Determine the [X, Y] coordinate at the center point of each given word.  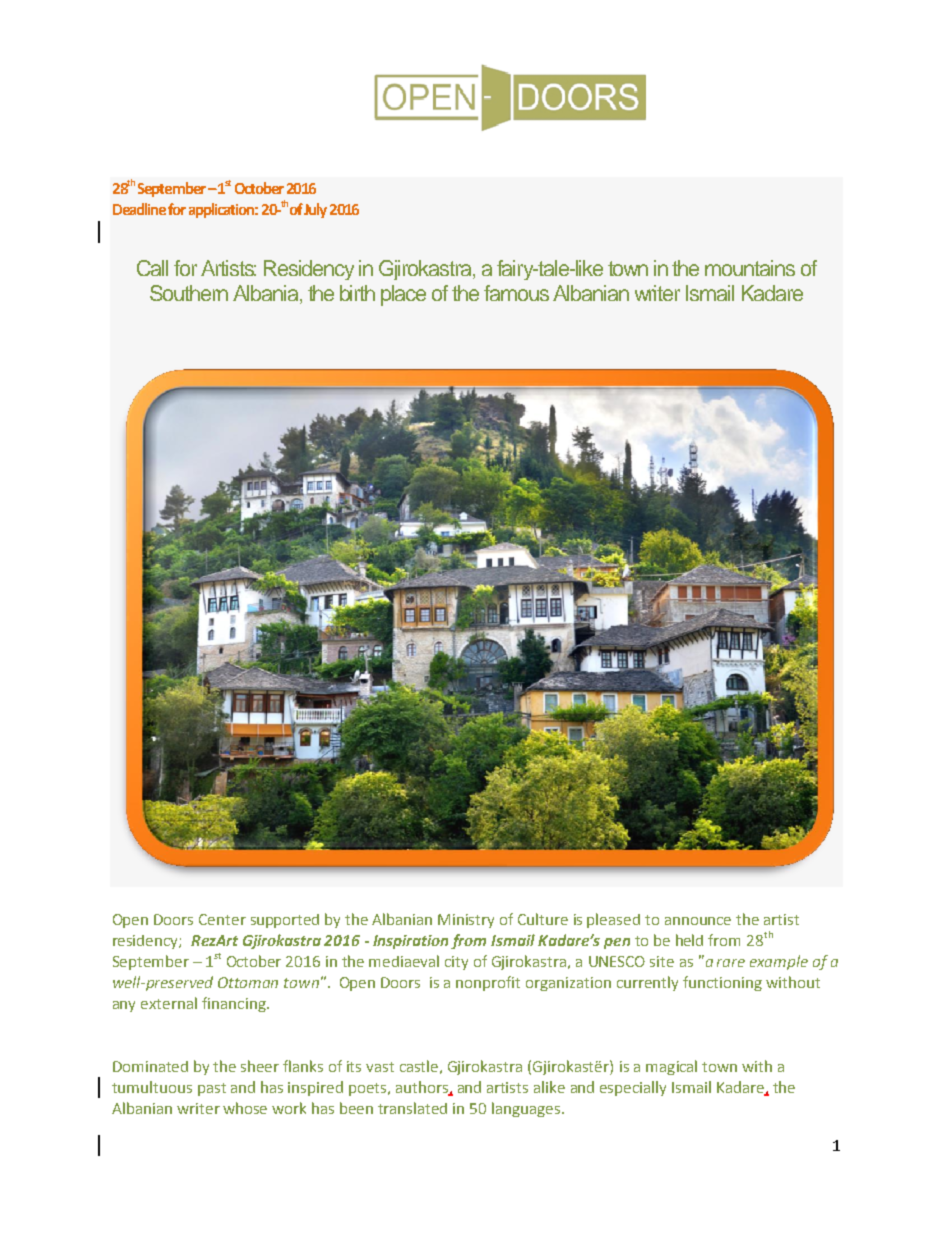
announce [698, 921]
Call [152, 268]
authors [423, 1088]
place [403, 295]
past [212, 1089]
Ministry [466, 921]
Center [222, 919]
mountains [750, 268]
